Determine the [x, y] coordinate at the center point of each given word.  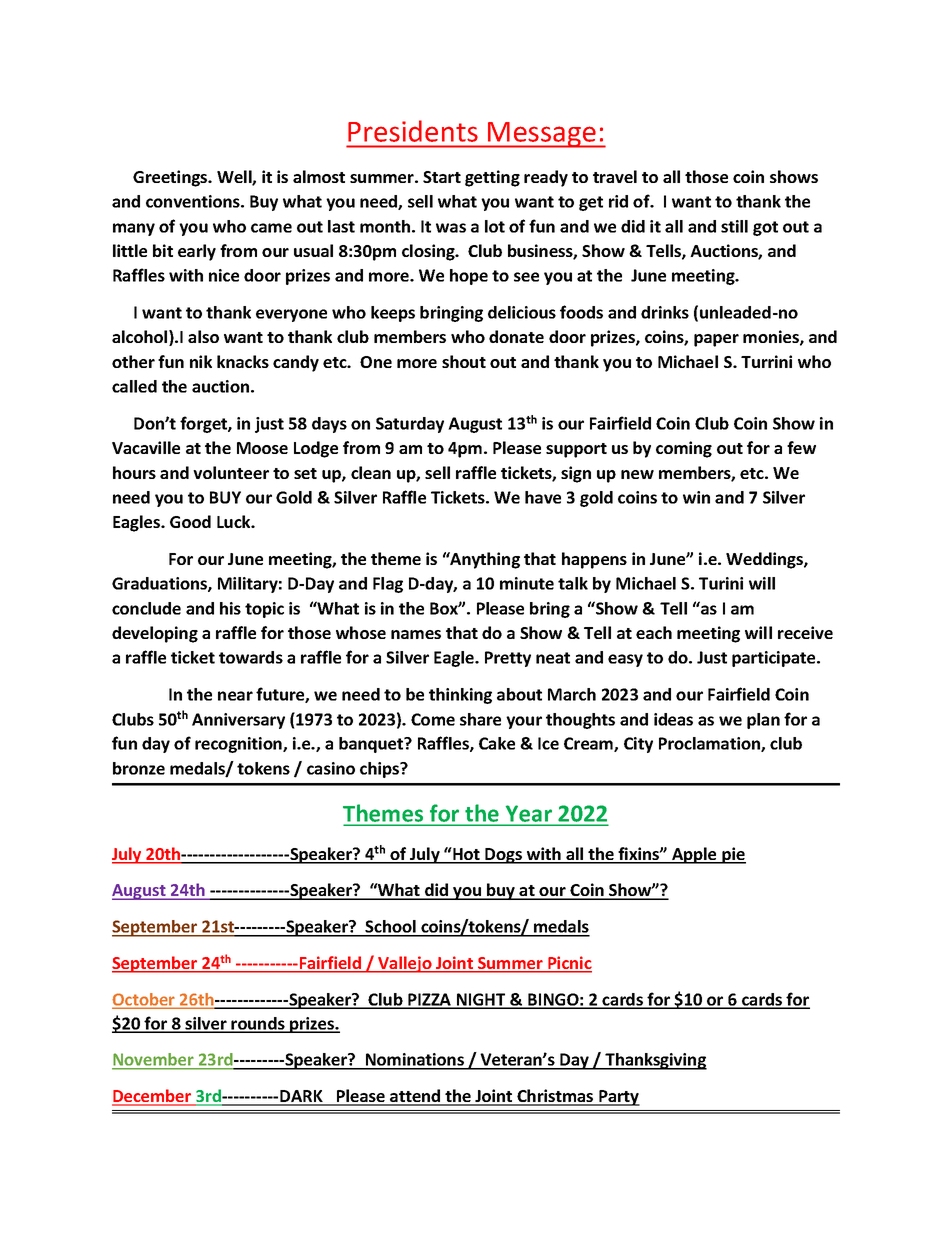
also [203, 336]
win [696, 497]
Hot [466, 855]
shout [464, 361]
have [543, 497]
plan [763, 721]
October [144, 1000]
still [734, 226]
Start [442, 177]
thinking [460, 696]
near [235, 696]
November [154, 1061]
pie [733, 855]
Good [190, 521]
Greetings [171, 178]
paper [716, 340]
